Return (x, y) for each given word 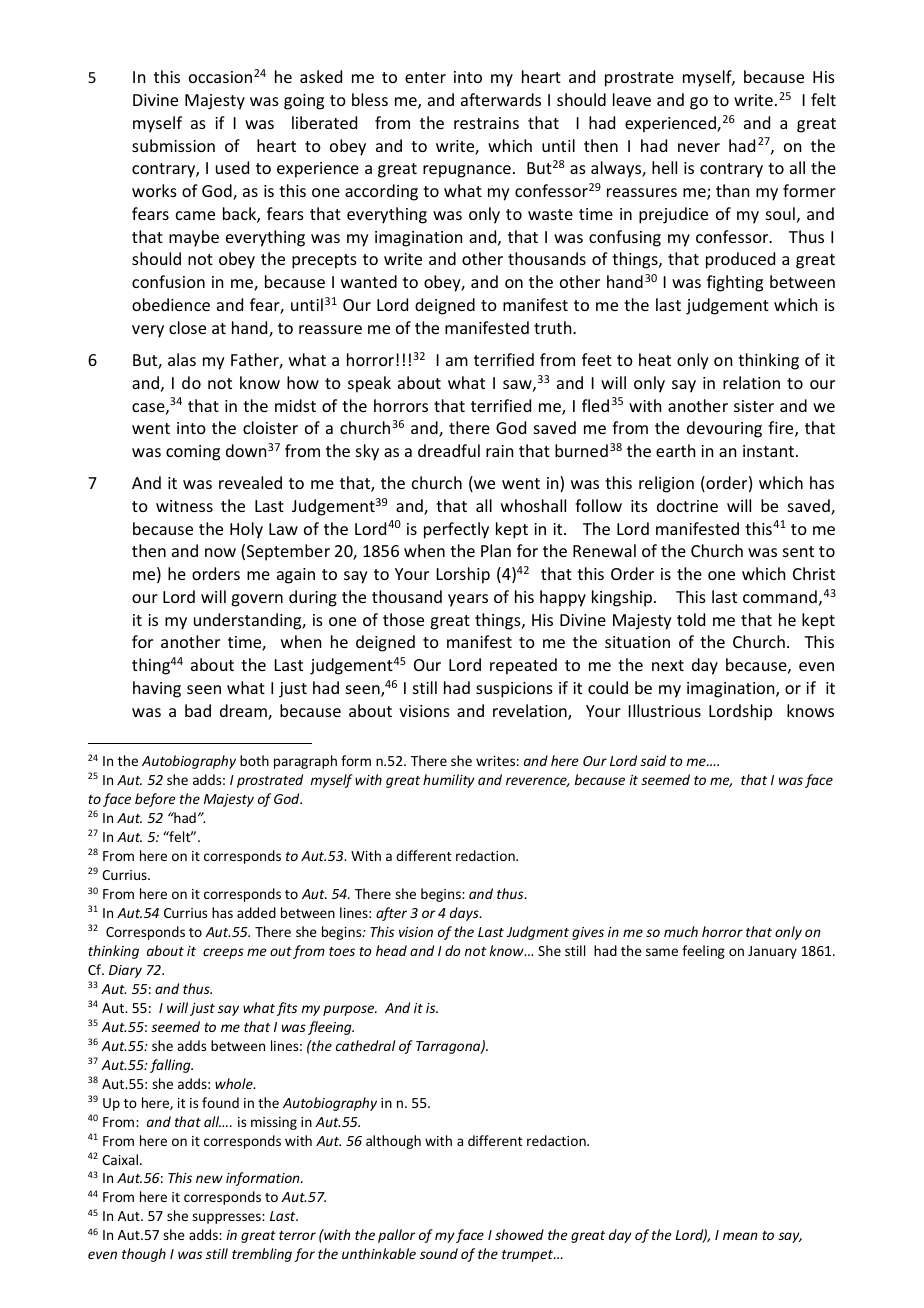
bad (198, 710)
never (699, 147)
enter (425, 77)
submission (173, 145)
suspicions (514, 690)
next (668, 665)
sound (439, 1253)
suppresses (227, 1218)
